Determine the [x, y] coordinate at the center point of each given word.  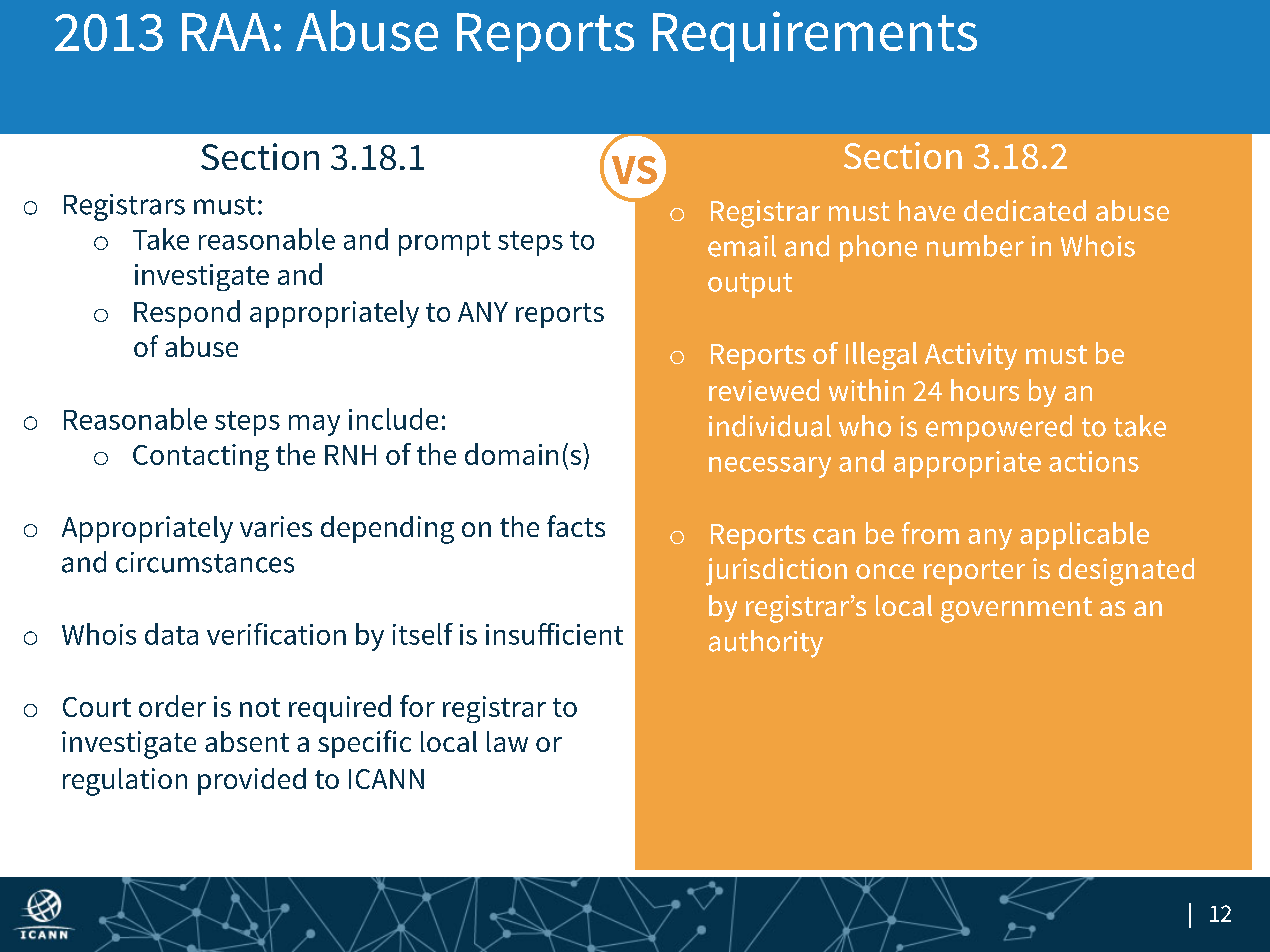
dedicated [1025, 210]
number [975, 246]
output [750, 285]
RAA [226, 32]
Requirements [815, 36]
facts [576, 526]
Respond [187, 314]
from [930, 533]
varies [276, 526]
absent [247, 741]
